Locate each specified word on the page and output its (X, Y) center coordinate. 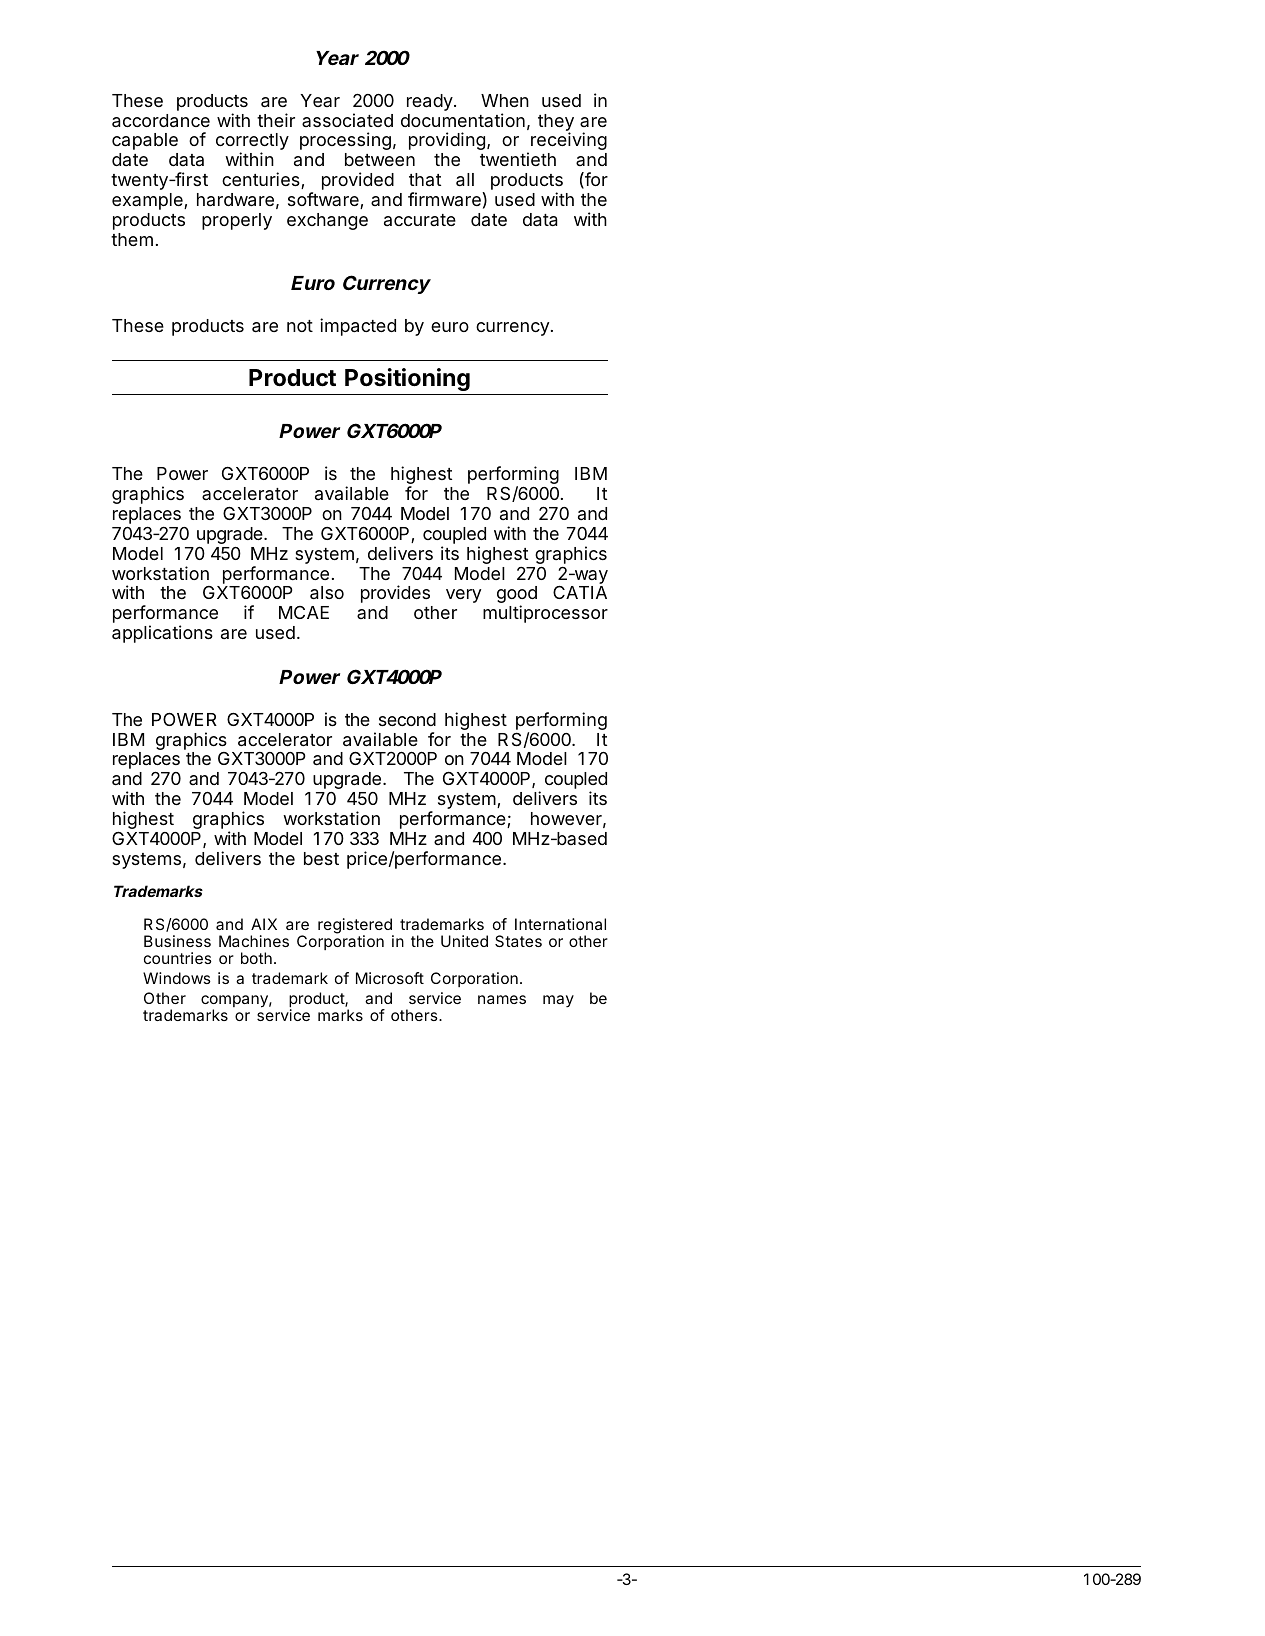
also (327, 593)
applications (162, 634)
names (502, 999)
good (517, 596)
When (505, 100)
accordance (161, 121)
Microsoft (390, 978)
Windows (177, 978)
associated (347, 120)
